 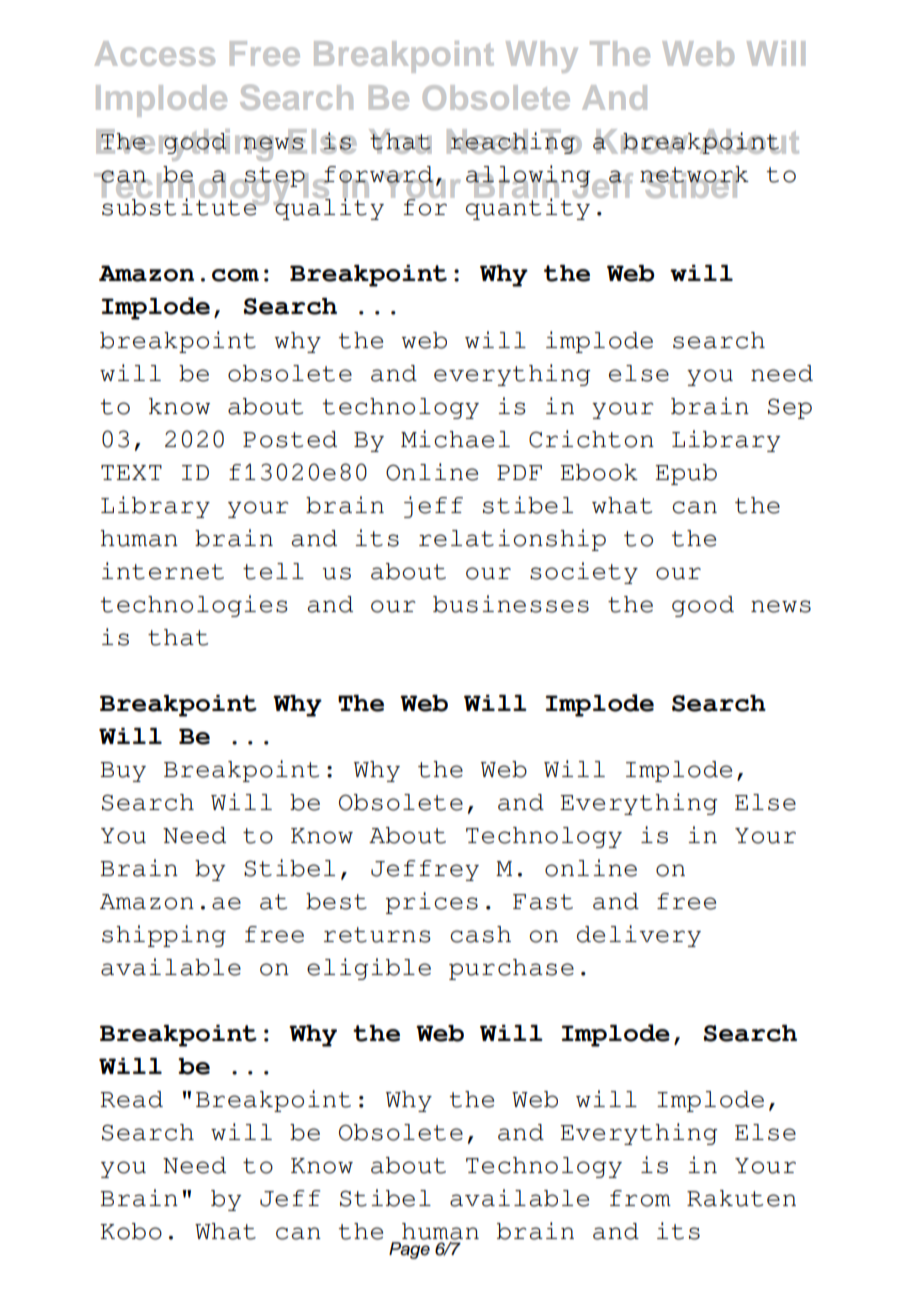 What do you see at coordinates (194, 606) in the screenshot?
I see `technologies` at bounding box center [194, 606].
